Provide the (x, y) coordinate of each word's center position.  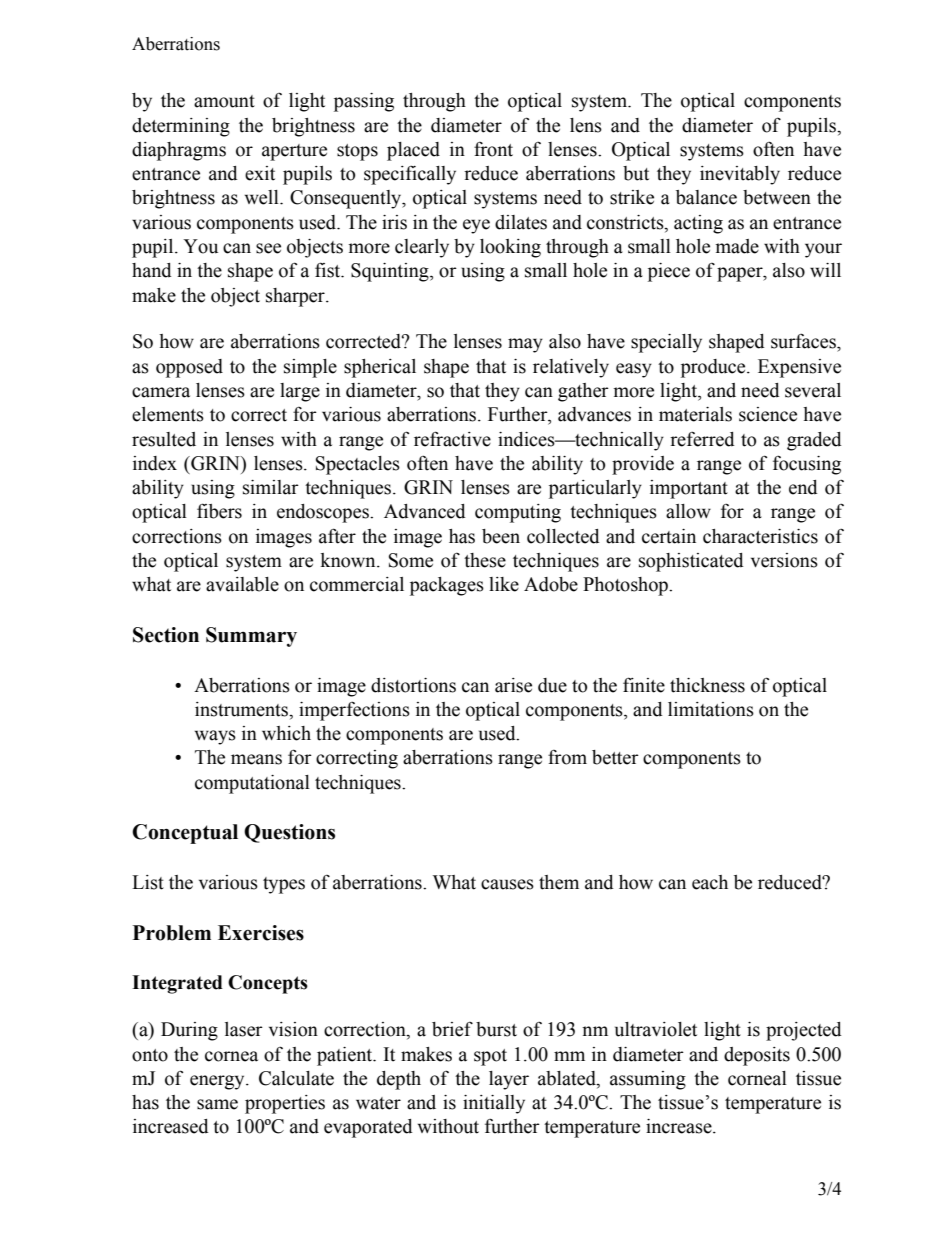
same (217, 1104)
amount (224, 101)
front (493, 149)
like (504, 584)
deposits (757, 1056)
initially (494, 1104)
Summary (251, 637)
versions (784, 560)
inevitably (740, 175)
